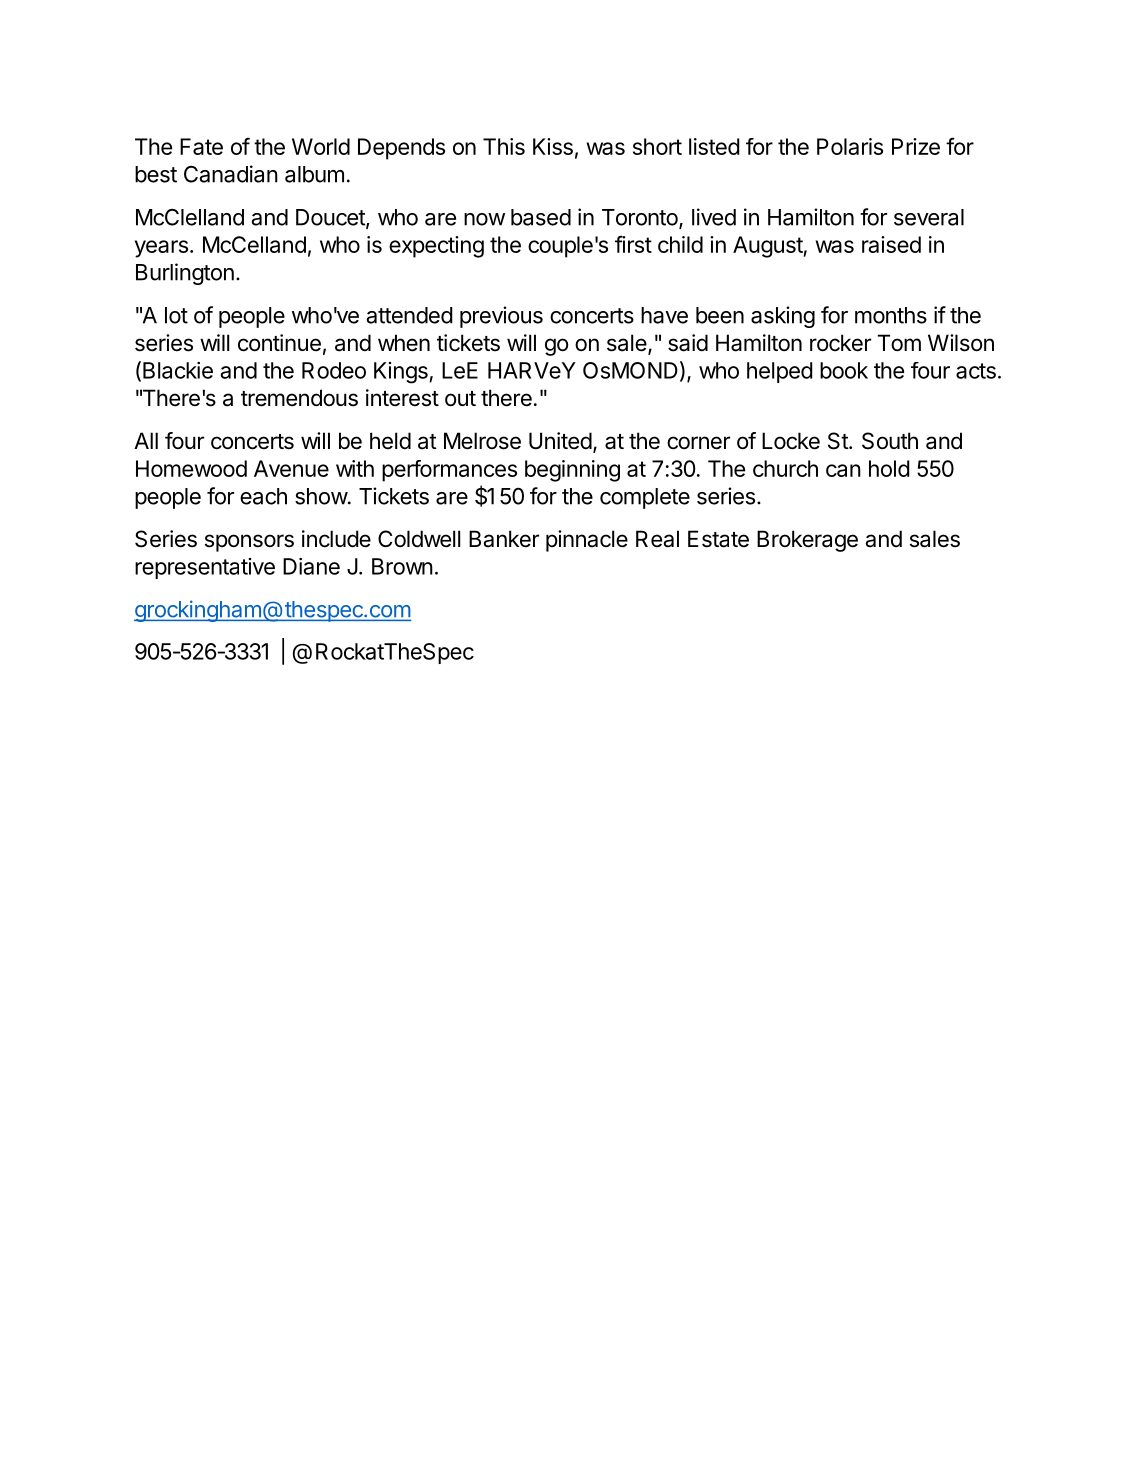 This page has height=1474, width=1139. Describe the element at coordinates (891, 315) in the page. I see `months` at that location.
